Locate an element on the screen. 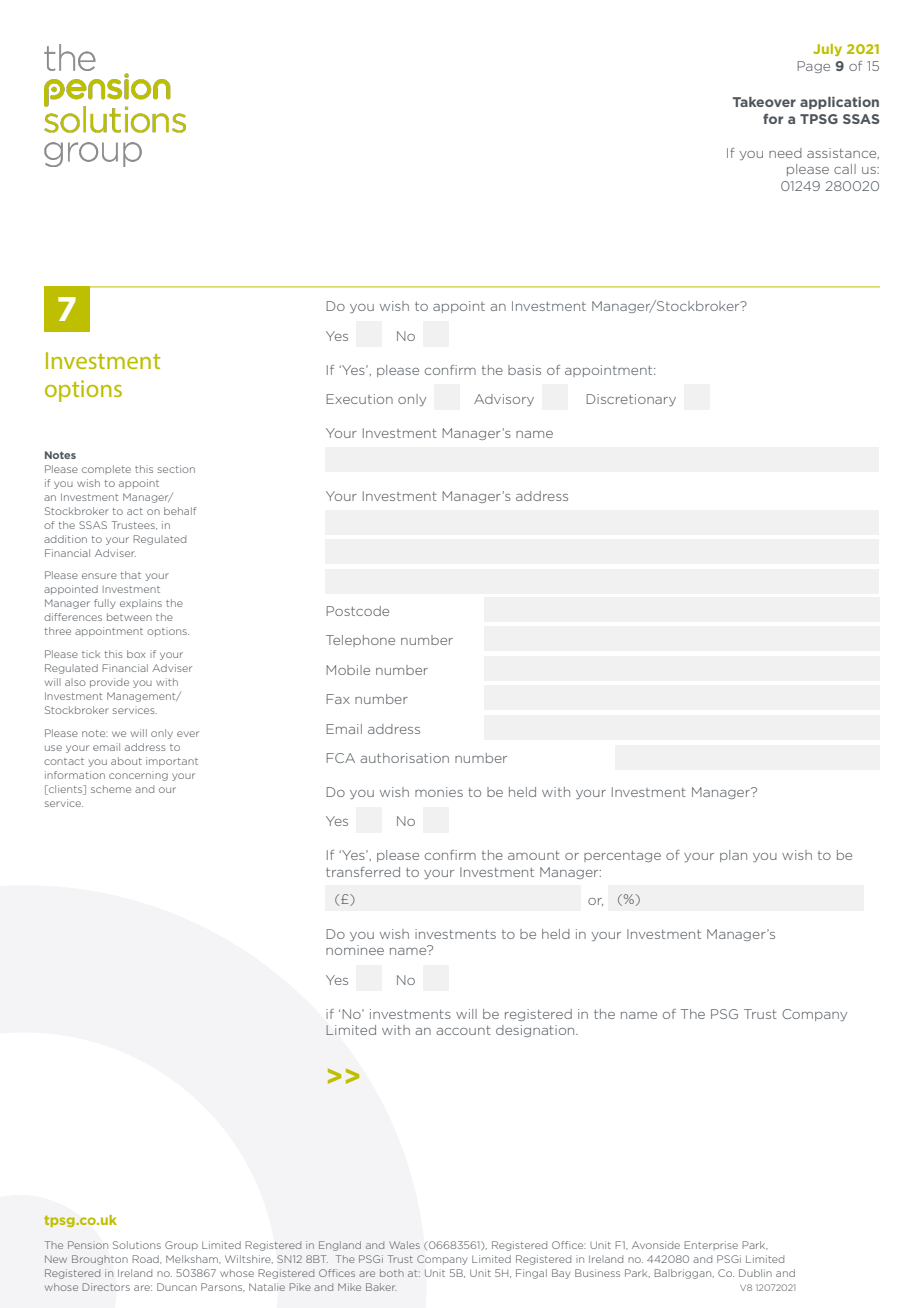 The height and width of the screenshot is (1308, 924). Advisory is located at coordinates (504, 400).
